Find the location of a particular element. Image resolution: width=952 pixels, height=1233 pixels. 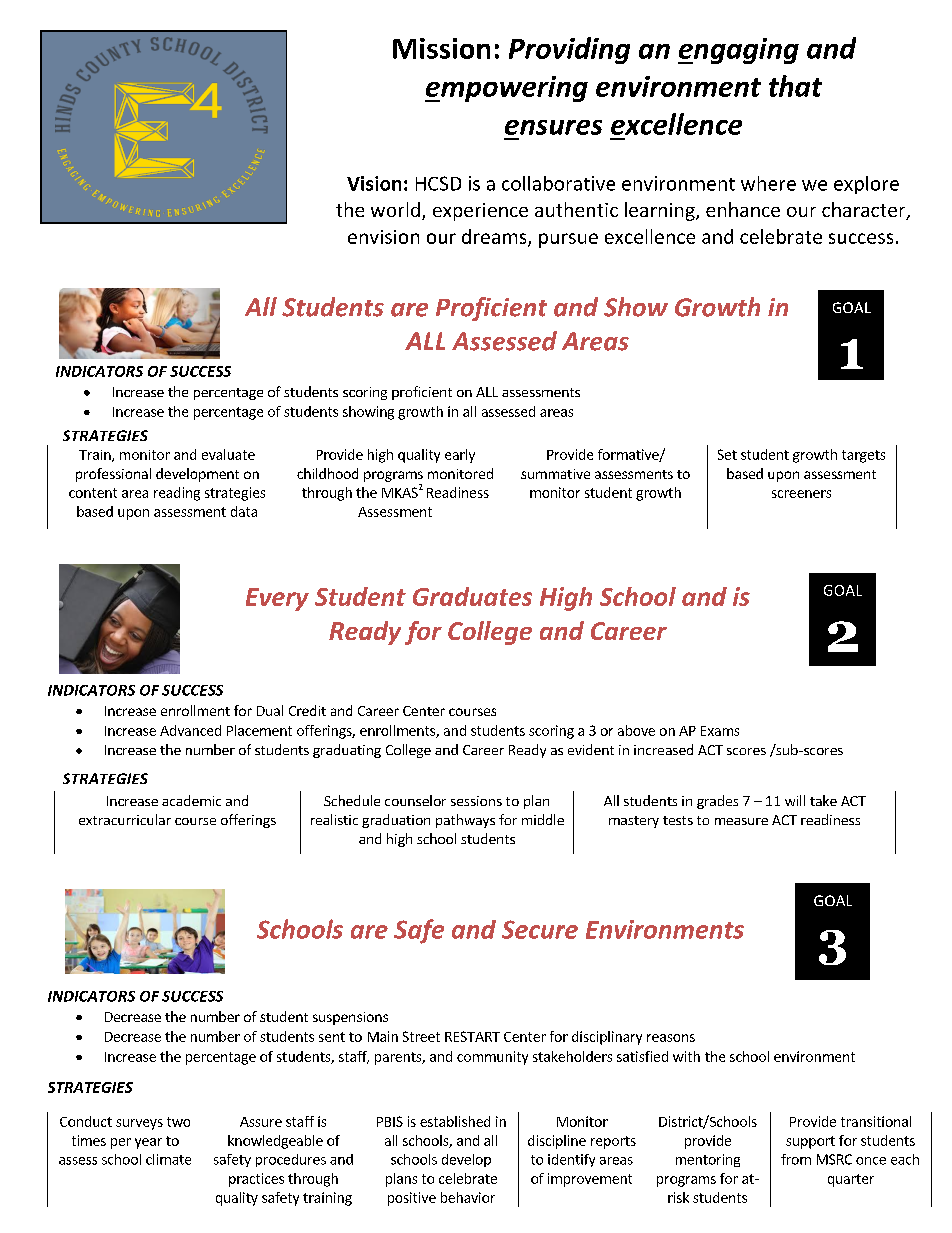

early is located at coordinates (460, 456).
